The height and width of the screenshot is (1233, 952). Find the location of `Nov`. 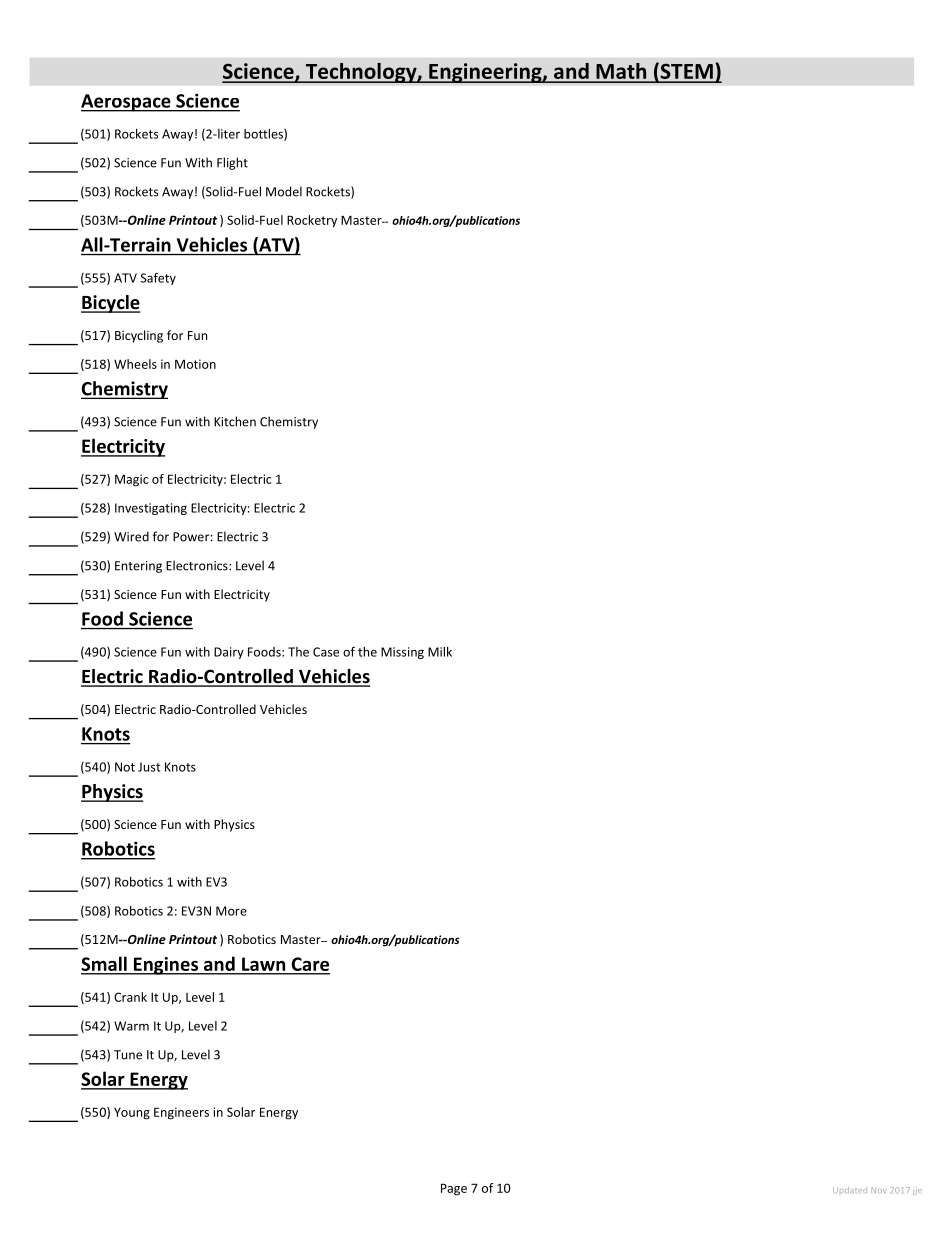

Nov is located at coordinates (879, 1190).
